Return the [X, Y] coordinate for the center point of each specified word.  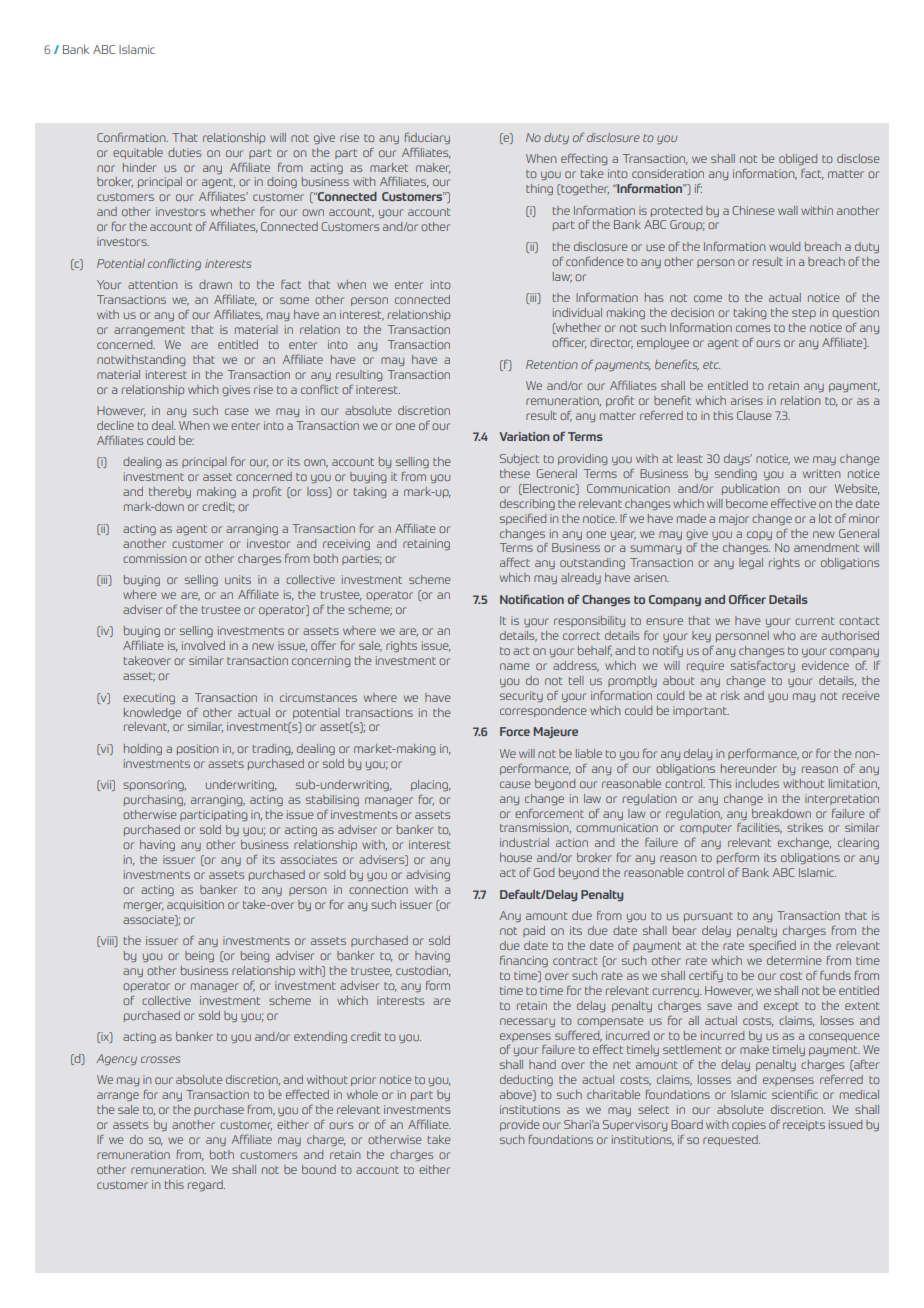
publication [750, 489]
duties [184, 152]
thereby [170, 492]
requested [731, 1140]
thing [539, 189]
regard [206, 1185]
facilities [759, 828]
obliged [798, 159]
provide [520, 1125]
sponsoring [154, 785]
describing [527, 504]
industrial [524, 842]
